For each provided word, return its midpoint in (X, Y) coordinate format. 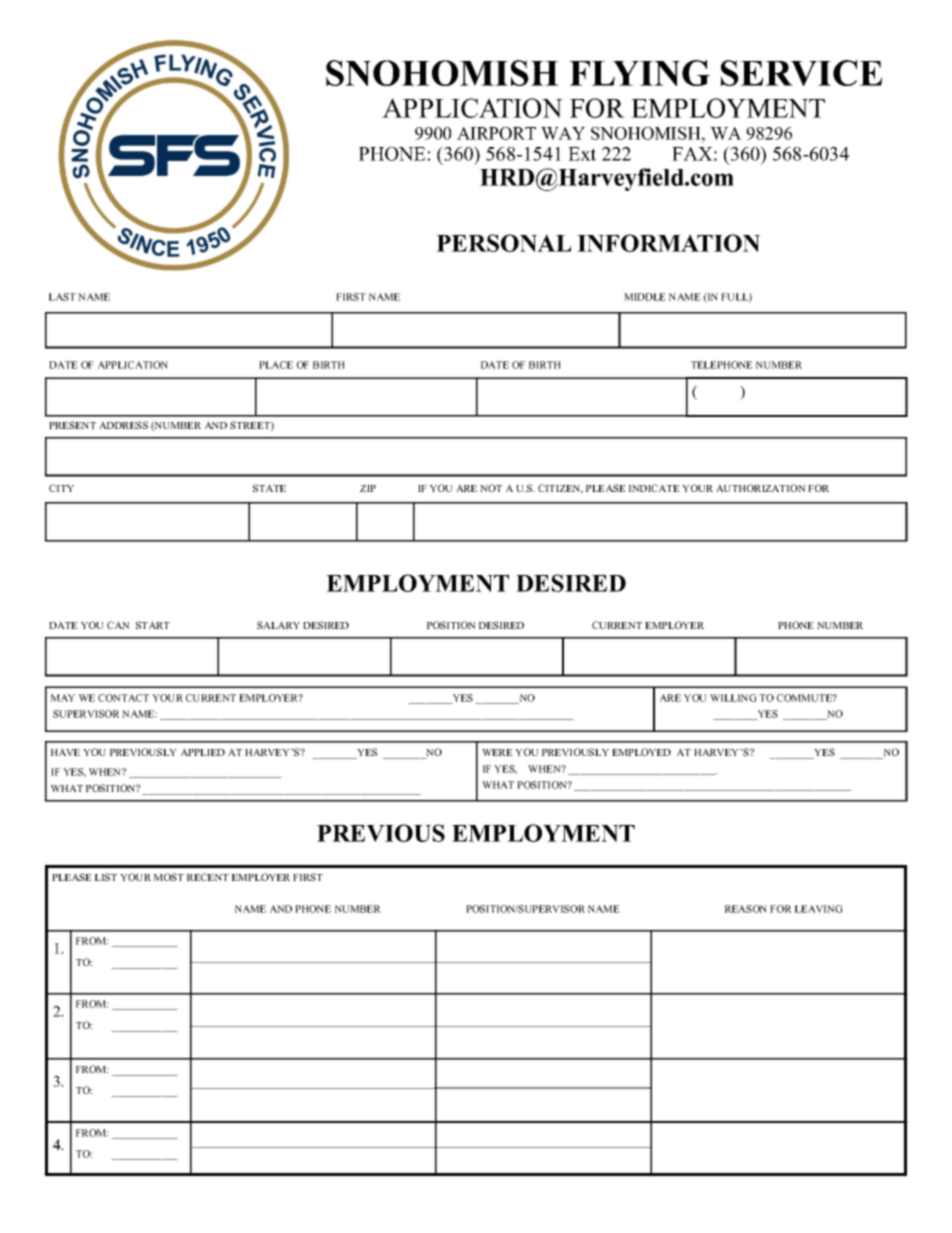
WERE (497, 752)
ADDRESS (123, 425)
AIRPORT (496, 133)
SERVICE (801, 73)
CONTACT (123, 698)
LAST (62, 297)
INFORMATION (668, 243)
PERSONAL (504, 243)
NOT (491, 488)
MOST (169, 877)
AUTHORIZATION (760, 488)
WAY (563, 133)
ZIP (368, 488)
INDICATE (654, 488)
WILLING (733, 698)
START (153, 625)
